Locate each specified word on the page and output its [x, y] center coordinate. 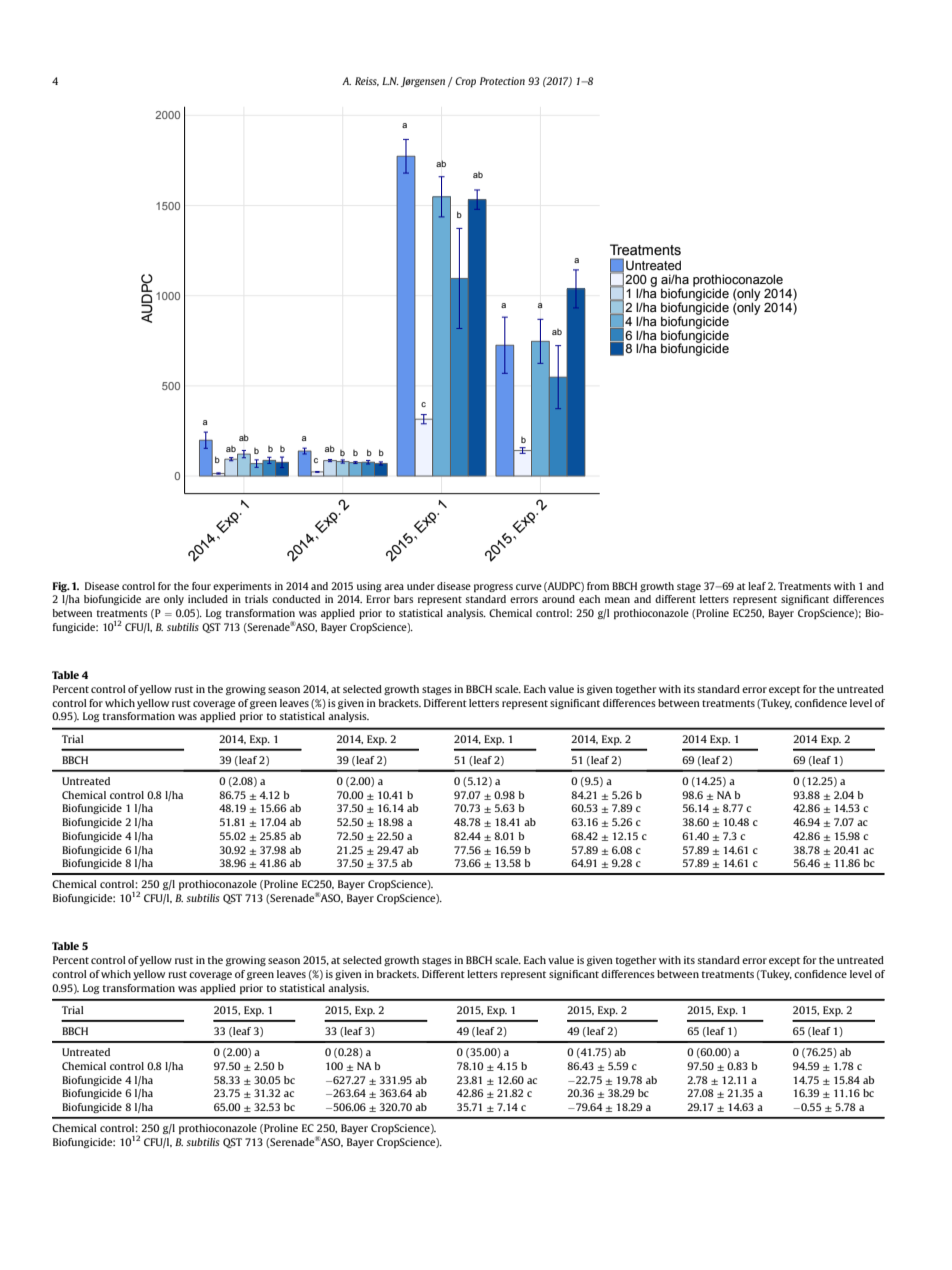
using [369, 587]
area [394, 587]
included [208, 599]
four [201, 586]
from [598, 586]
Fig [61, 587]
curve [529, 587]
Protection [502, 81]
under [421, 586]
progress [493, 588]
